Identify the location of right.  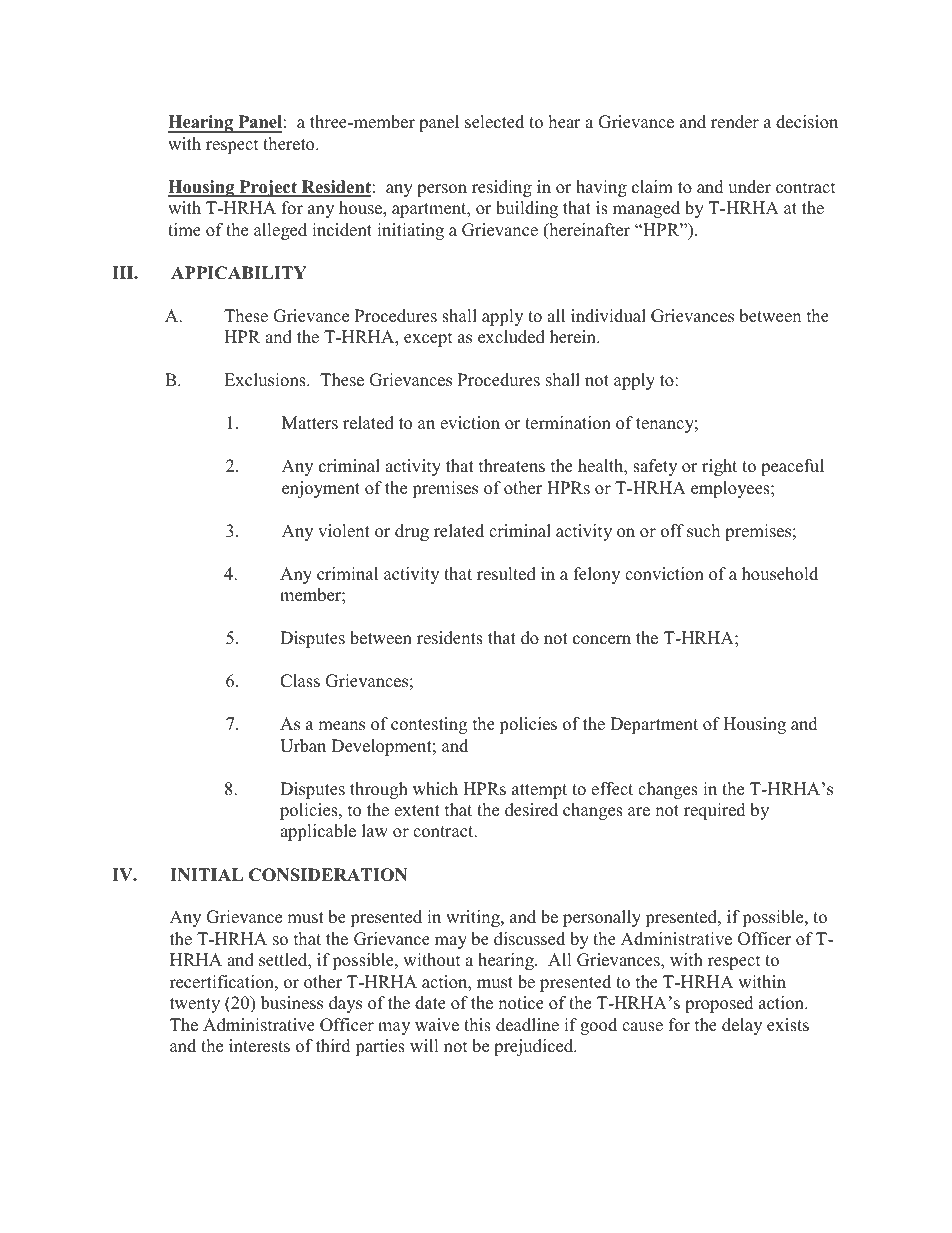
(719, 467).
